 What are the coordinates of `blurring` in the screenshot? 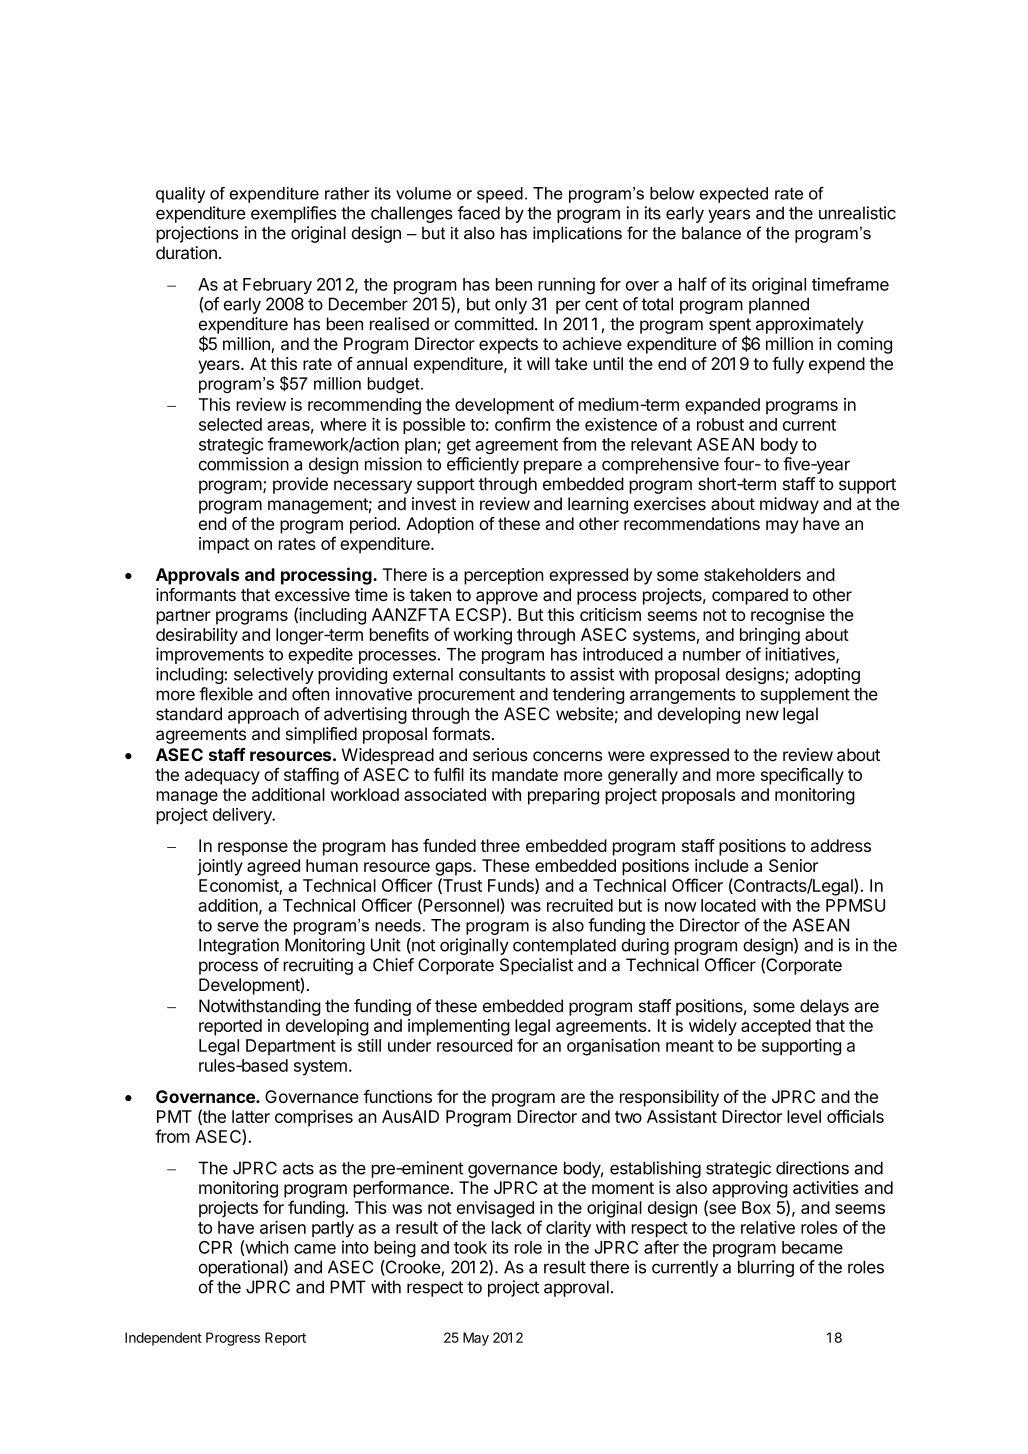 It's located at (766, 1268).
